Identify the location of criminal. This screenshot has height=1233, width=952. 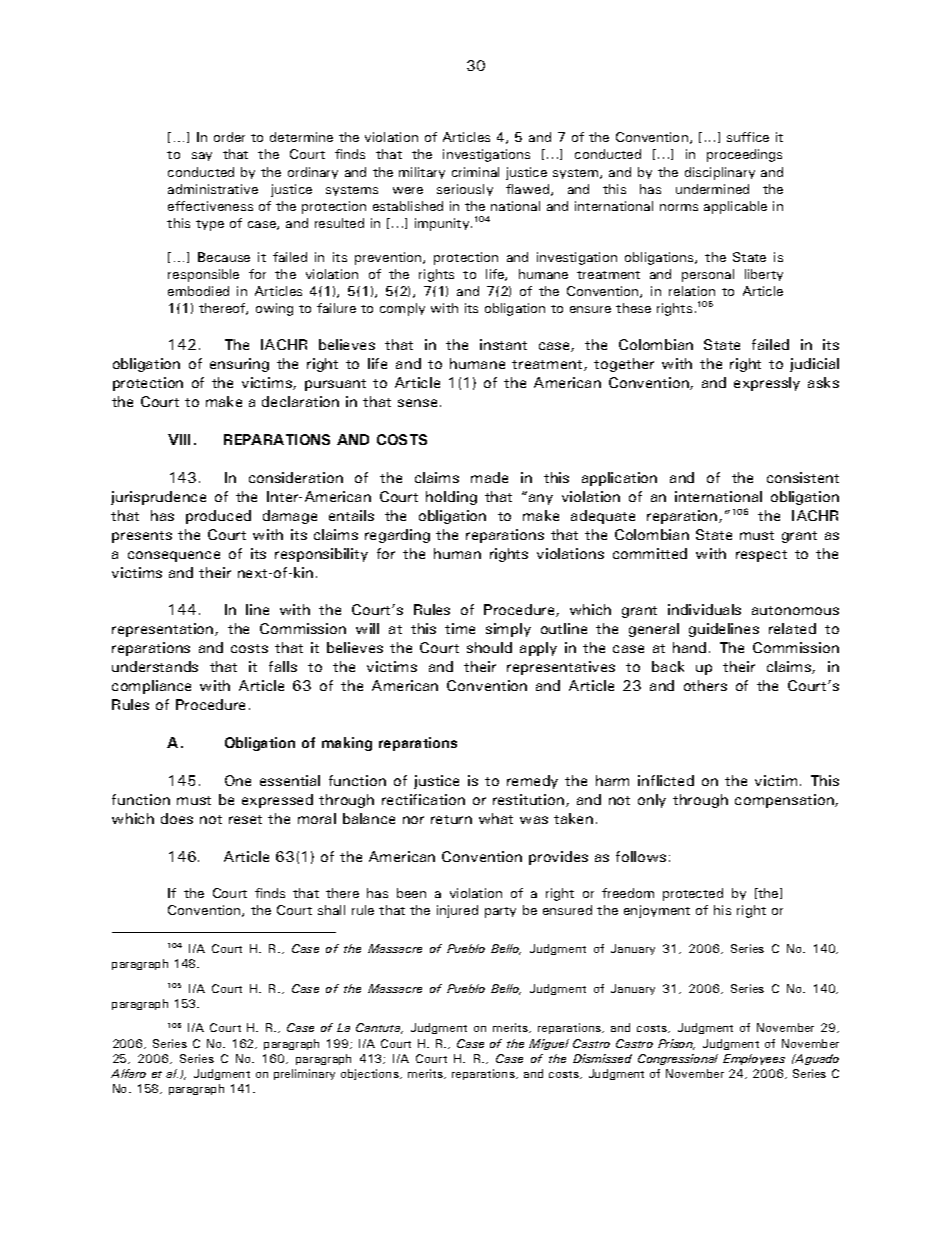
(475, 172).
